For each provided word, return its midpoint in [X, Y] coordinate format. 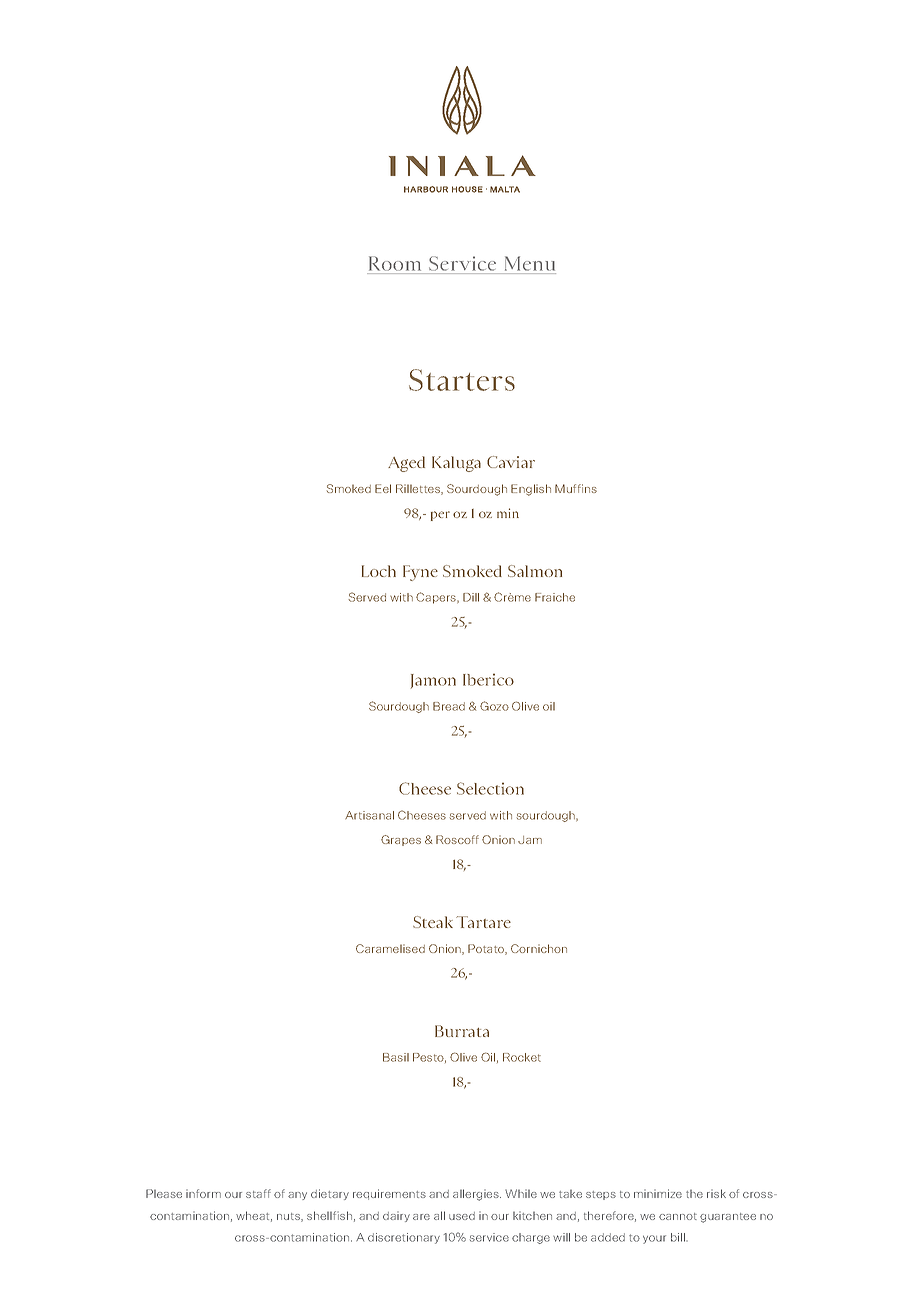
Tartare [483, 922]
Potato [487, 949]
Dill [471, 597]
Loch [379, 571]
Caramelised [390, 948]
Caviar [511, 462]
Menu [530, 263]
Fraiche [555, 597]
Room [395, 263]
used [462, 1216]
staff [258, 1193]
